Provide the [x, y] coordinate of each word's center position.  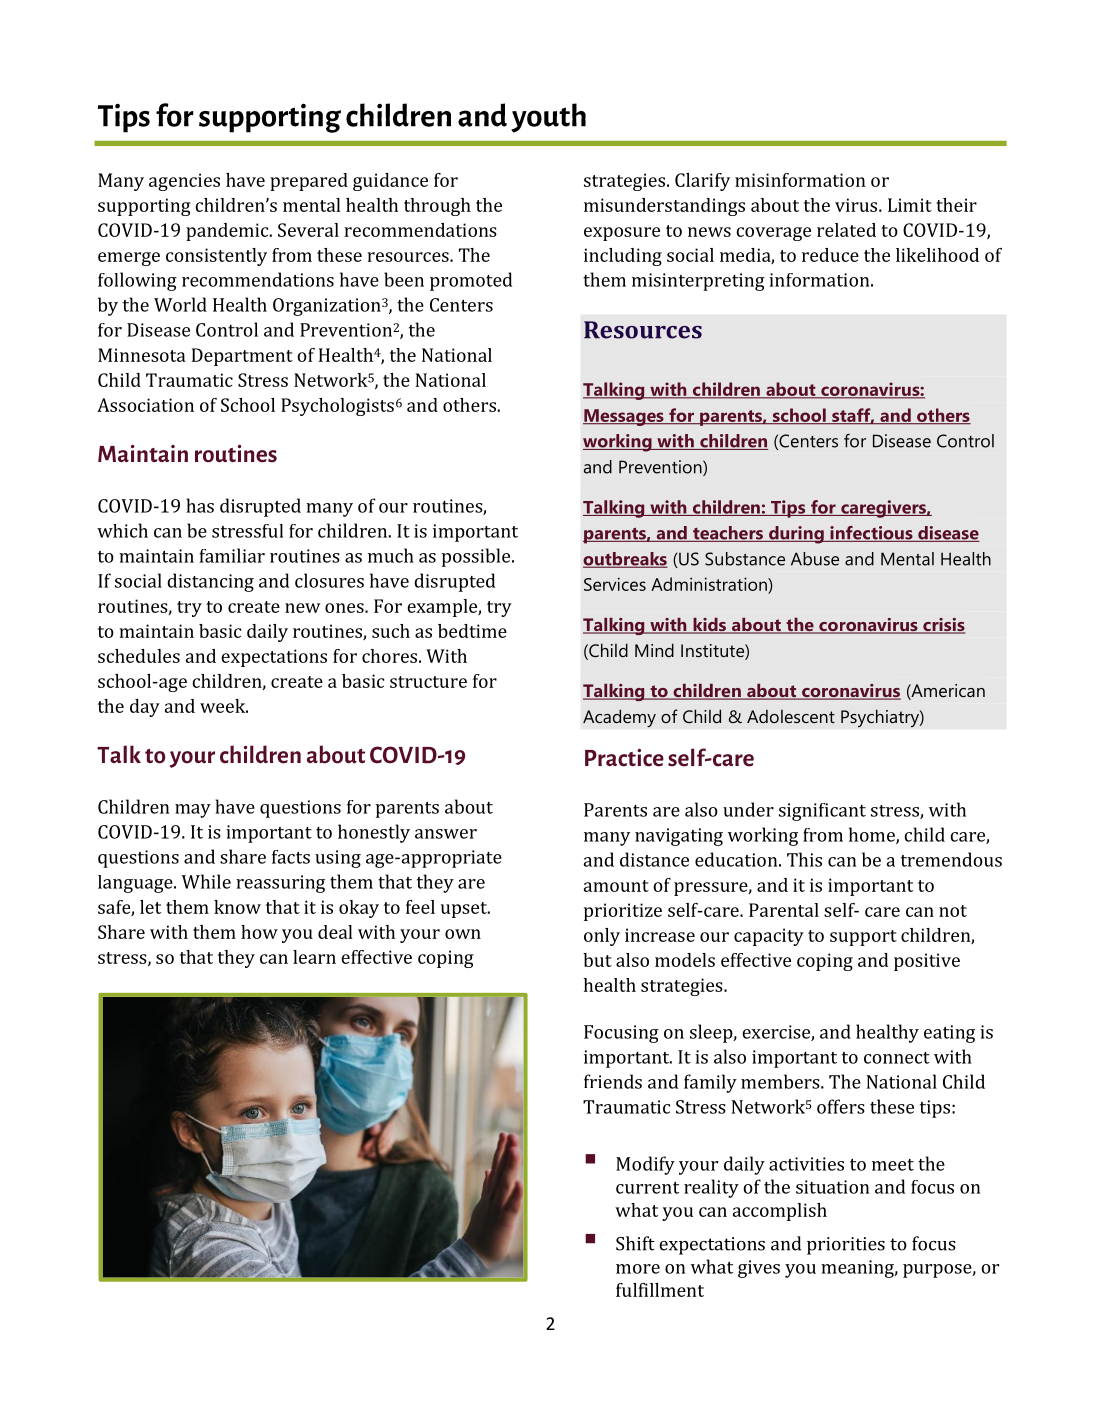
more [638, 1269]
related [846, 230]
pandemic [228, 232]
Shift [635, 1243]
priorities [846, 1246]
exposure [622, 234]
